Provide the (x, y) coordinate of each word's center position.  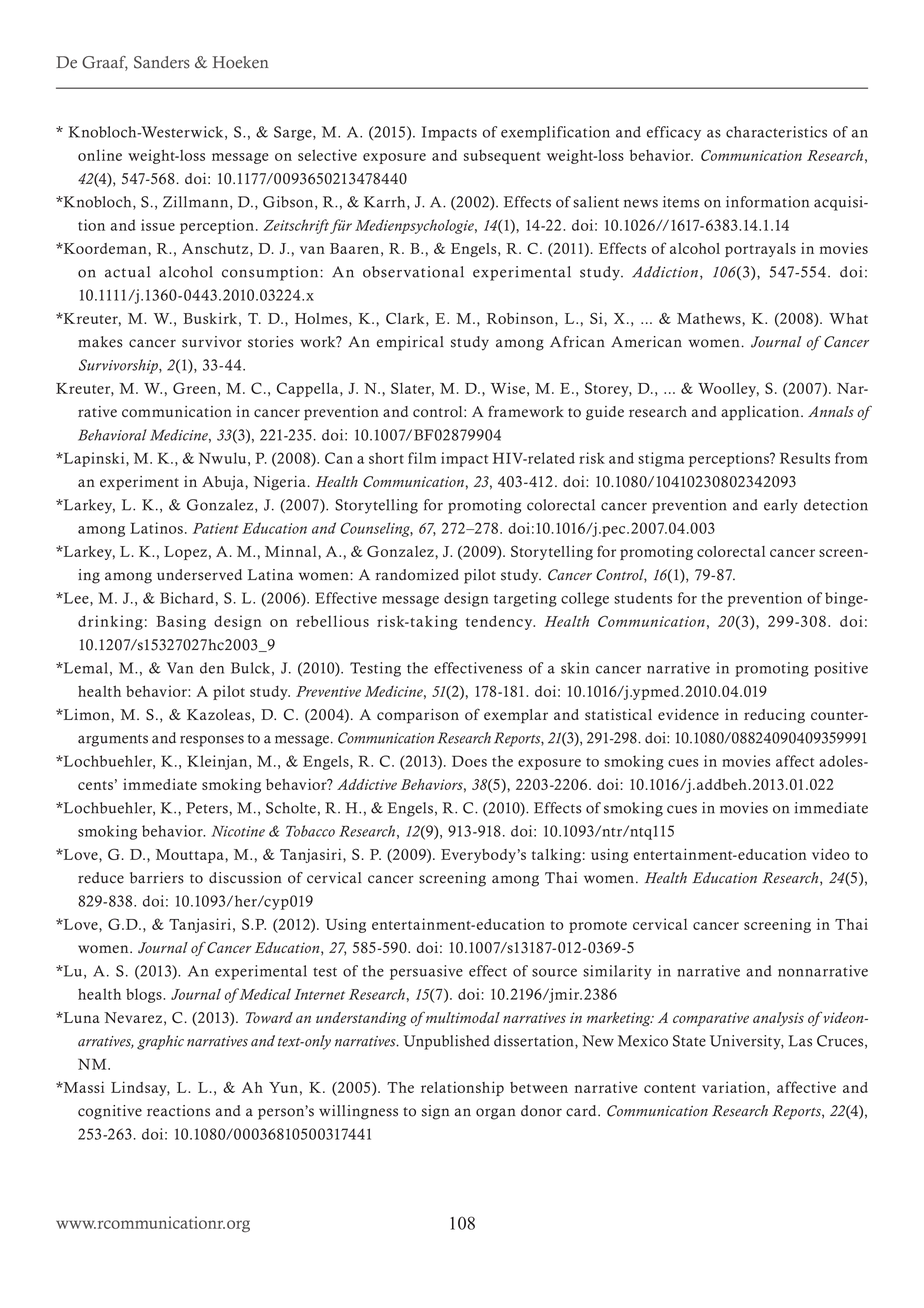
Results (805, 458)
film (422, 458)
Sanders (162, 62)
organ (496, 1114)
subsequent (502, 157)
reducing (774, 716)
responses (212, 741)
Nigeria (281, 483)
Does (469, 761)
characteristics (776, 132)
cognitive (110, 1112)
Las (800, 1041)
